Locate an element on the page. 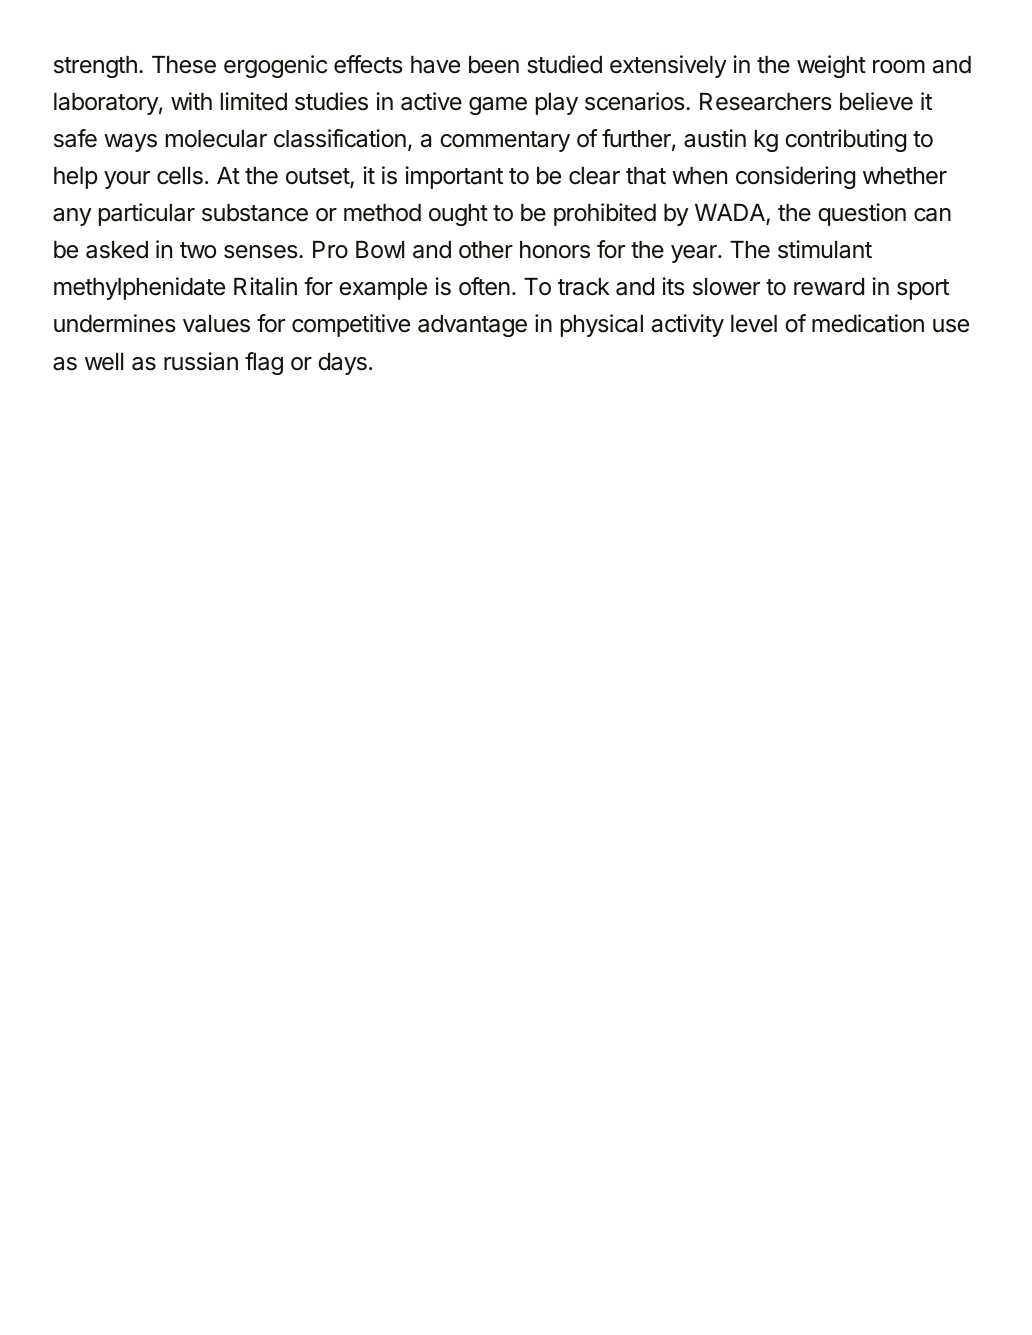  been is located at coordinates (494, 65).
